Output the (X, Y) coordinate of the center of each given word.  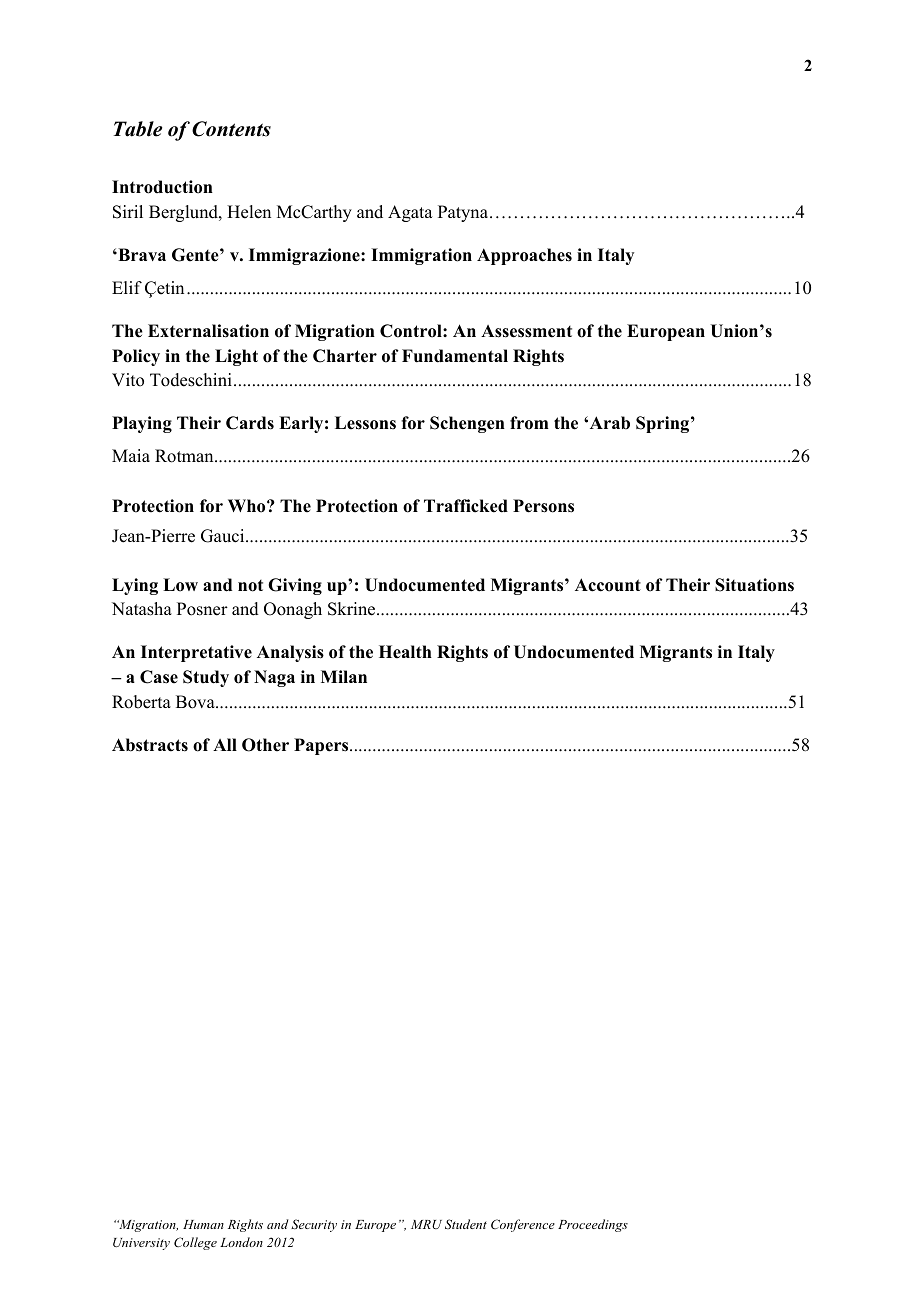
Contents (231, 129)
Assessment (526, 331)
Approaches (524, 256)
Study (206, 678)
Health (405, 652)
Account (608, 585)
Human (203, 1224)
